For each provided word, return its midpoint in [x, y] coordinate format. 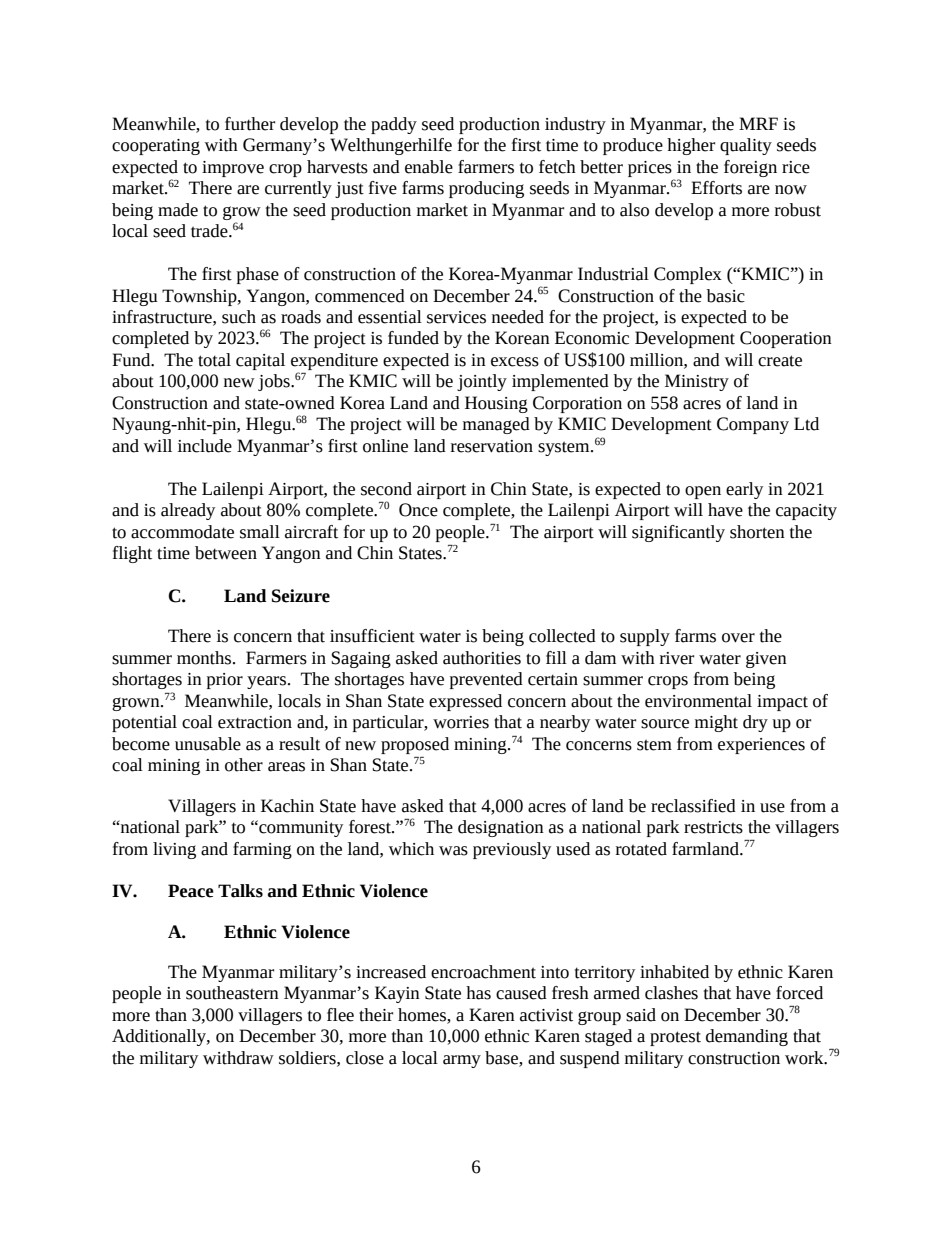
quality [746, 146]
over [738, 638]
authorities [482, 658]
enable [429, 167]
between [226, 553]
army [462, 1061]
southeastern [232, 993]
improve [233, 169]
